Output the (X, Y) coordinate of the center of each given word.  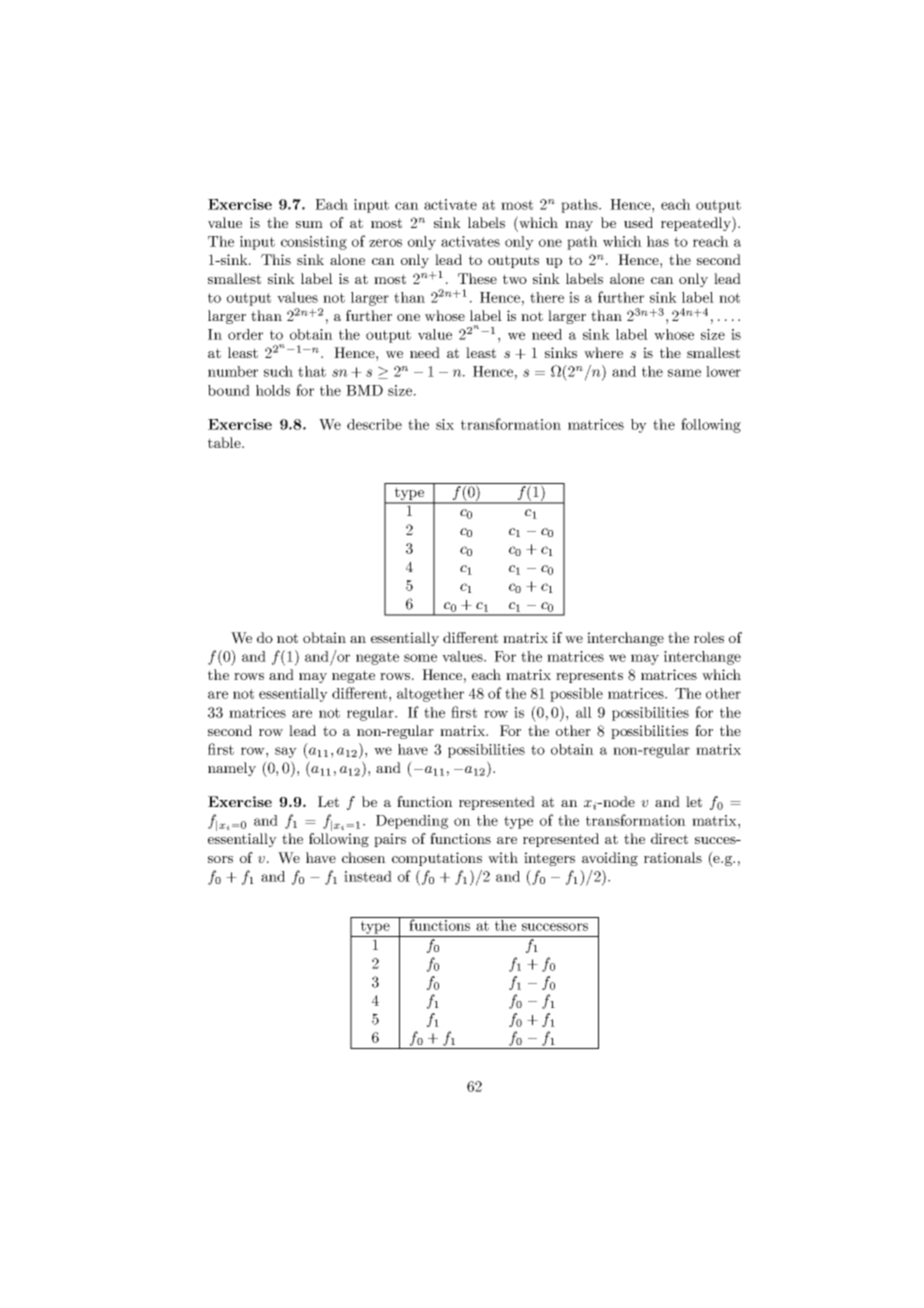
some (420, 658)
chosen (364, 857)
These (477, 278)
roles (709, 637)
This (276, 259)
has (658, 241)
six (445, 424)
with (503, 857)
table (225, 442)
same (684, 373)
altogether (430, 695)
